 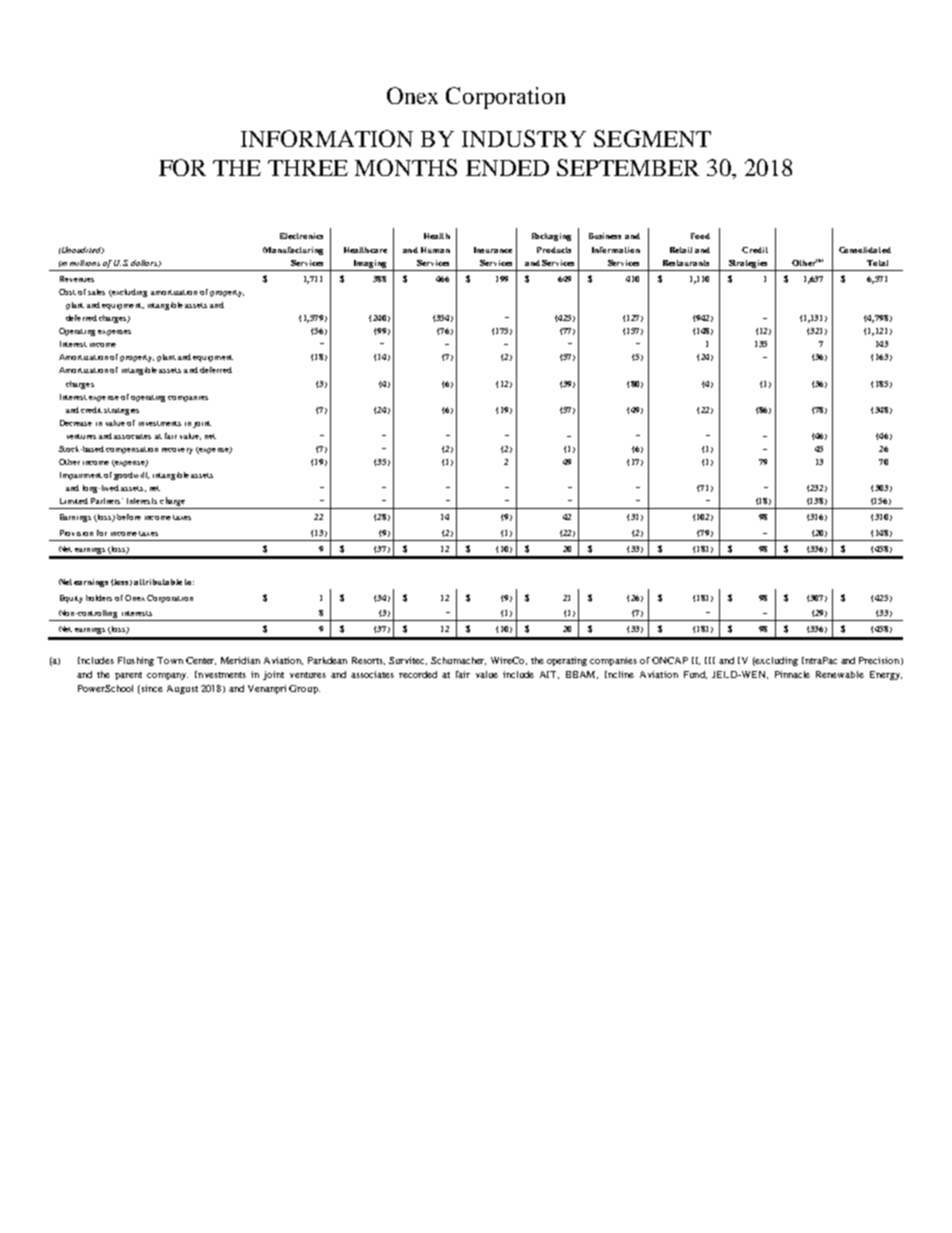 I want to click on SEGMENT, so click(x=652, y=138).
